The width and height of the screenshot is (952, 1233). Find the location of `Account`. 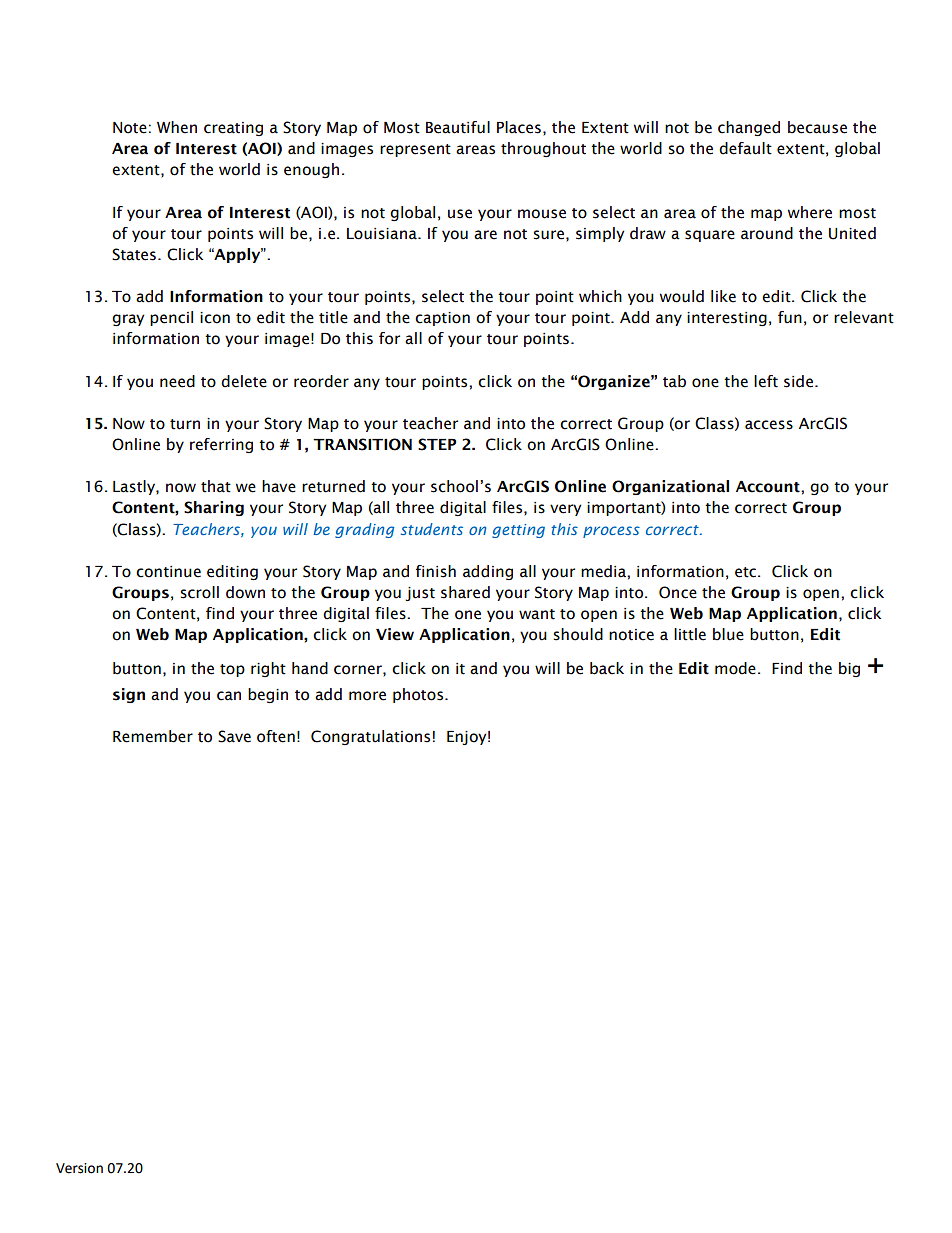

Account is located at coordinates (769, 487).
